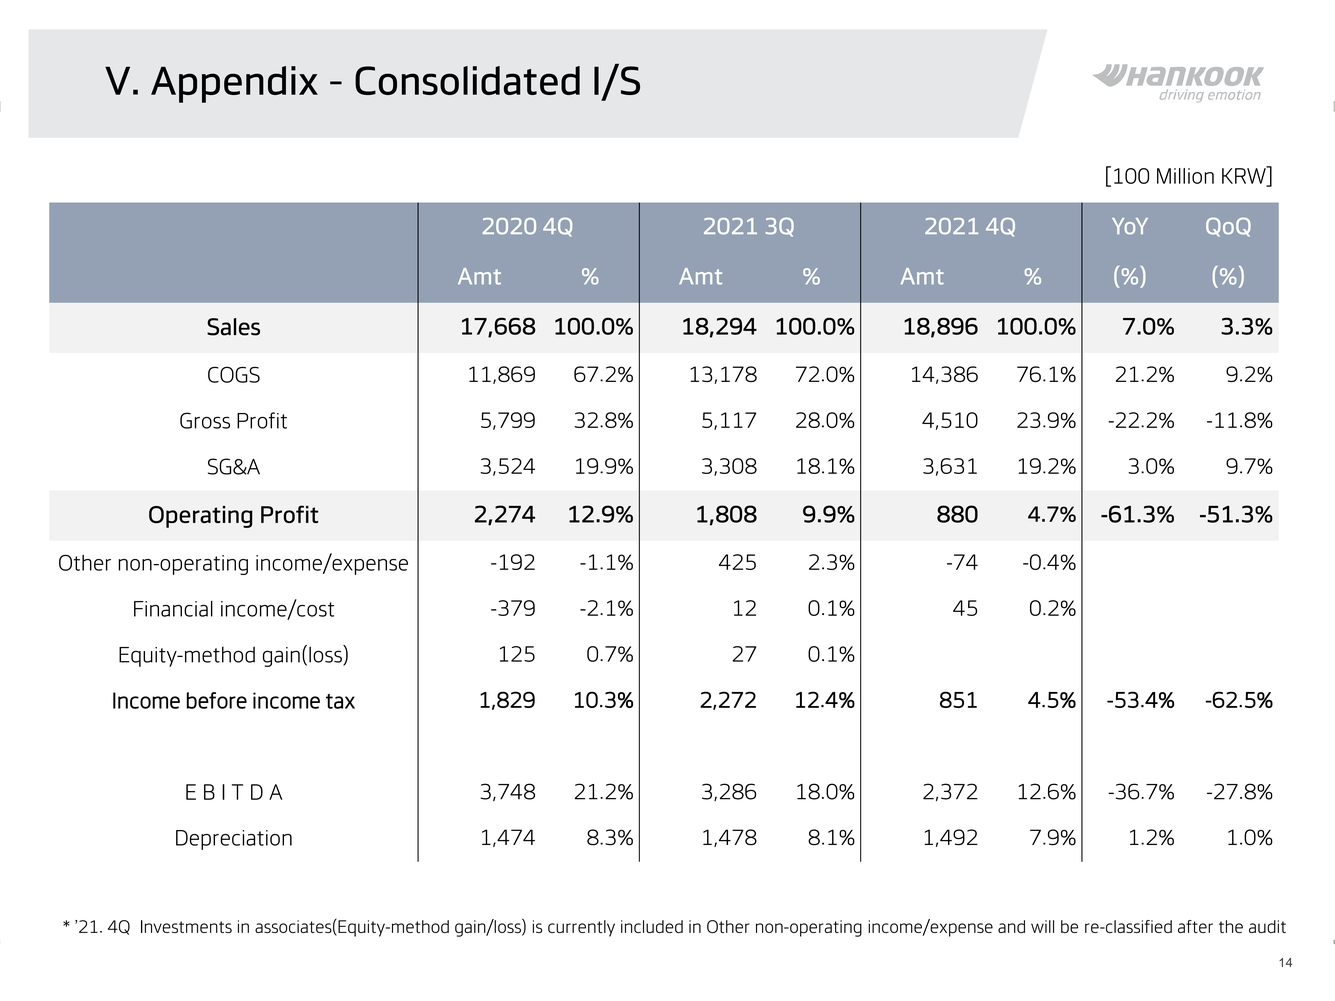 Image resolution: width=1335 pixels, height=1001 pixels. What do you see at coordinates (340, 701) in the screenshot?
I see `tax` at bounding box center [340, 701].
